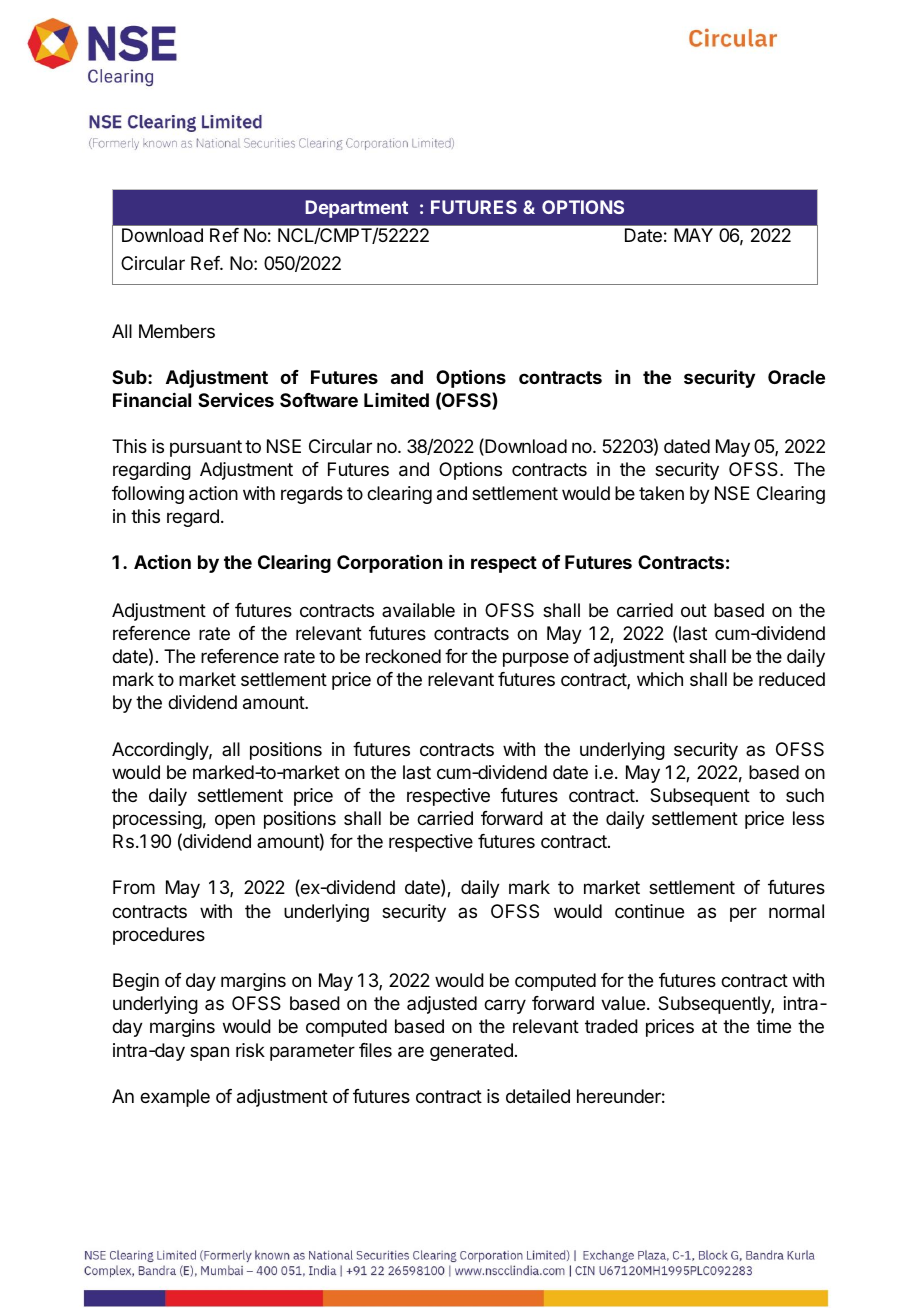  I want to click on Department, so click(356, 209).
